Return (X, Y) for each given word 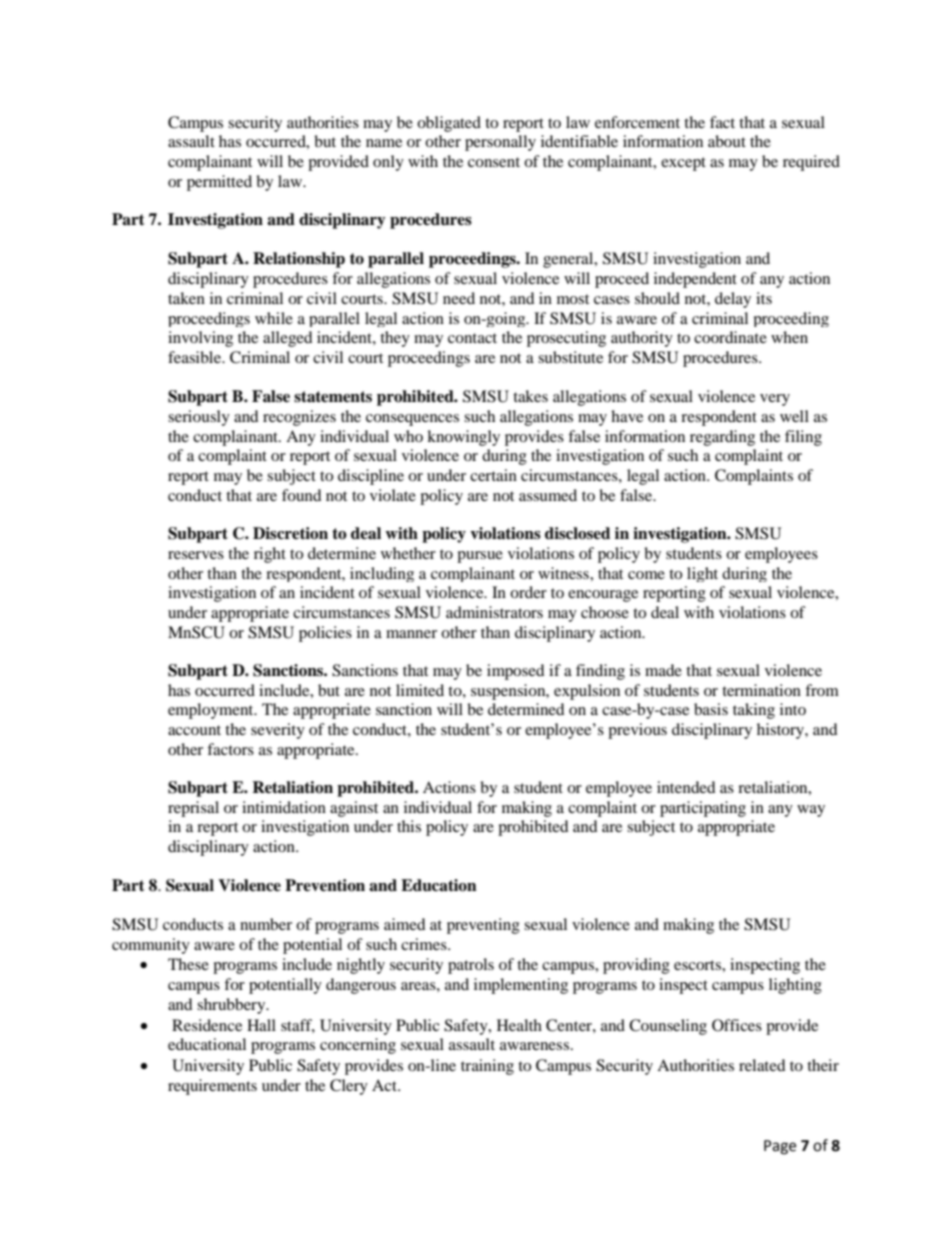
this (409, 826)
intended (686, 787)
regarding (722, 438)
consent (494, 162)
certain (493, 475)
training (487, 1067)
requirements (212, 1087)
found (302, 495)
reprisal (193, 809)
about (727, 141)
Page (780, 1147)
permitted (219, 183)
